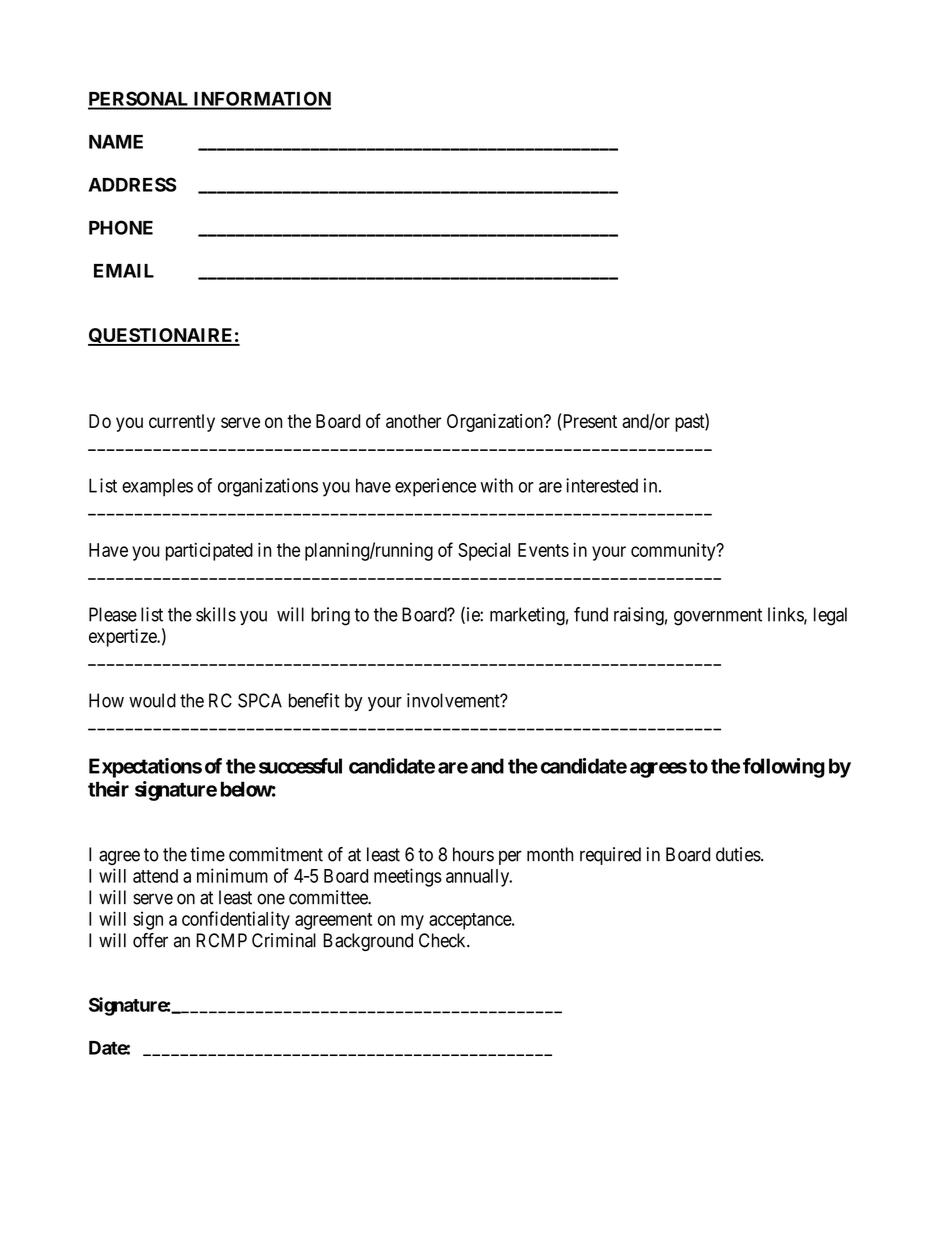 This image has height=1233, width=952. Describe the element at coordinates (471, 921) in the image. I see `acceptance` at that location.
